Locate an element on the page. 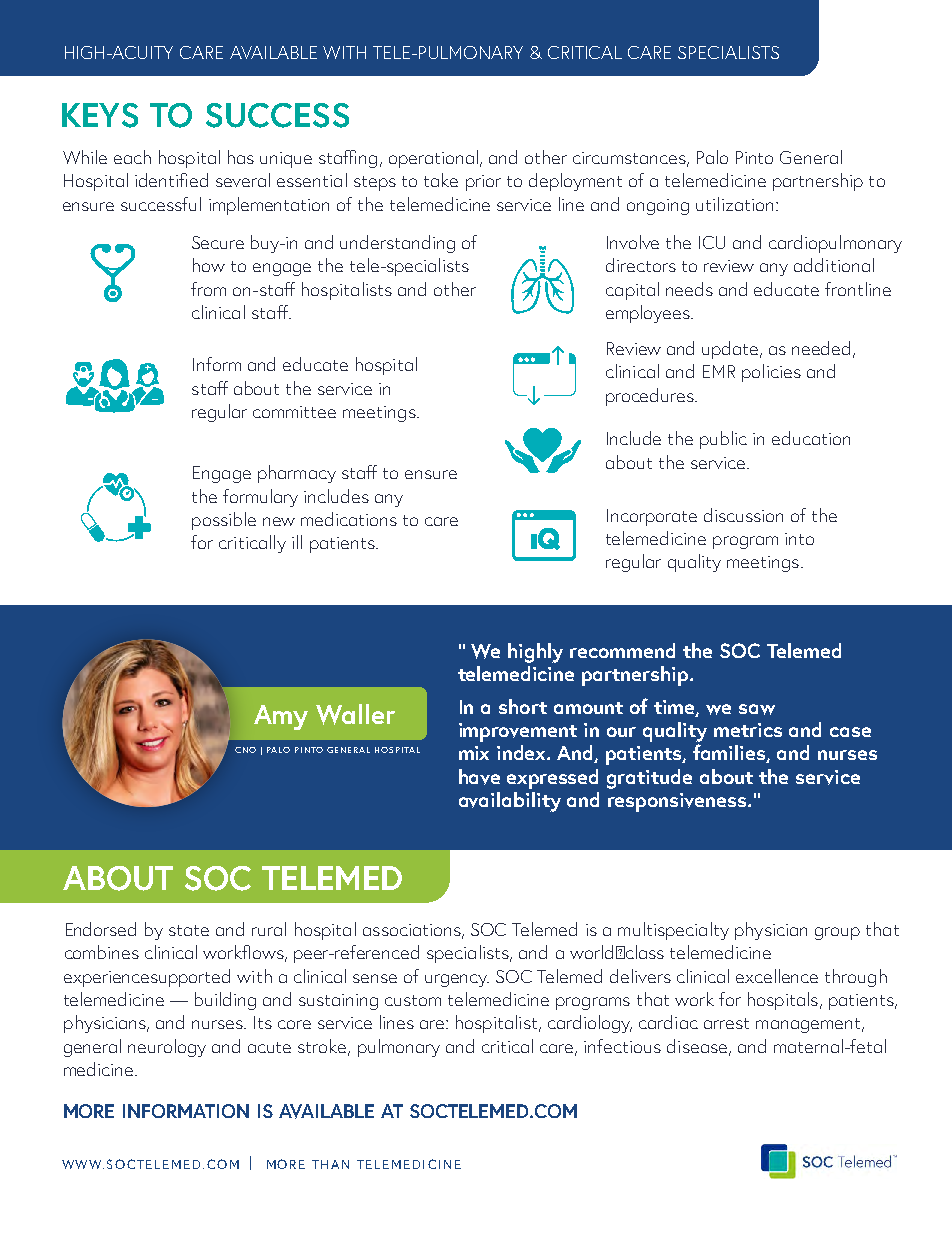 The width and height of the document is (952, 1233). neurology is located at coordinates (167, 1048).
